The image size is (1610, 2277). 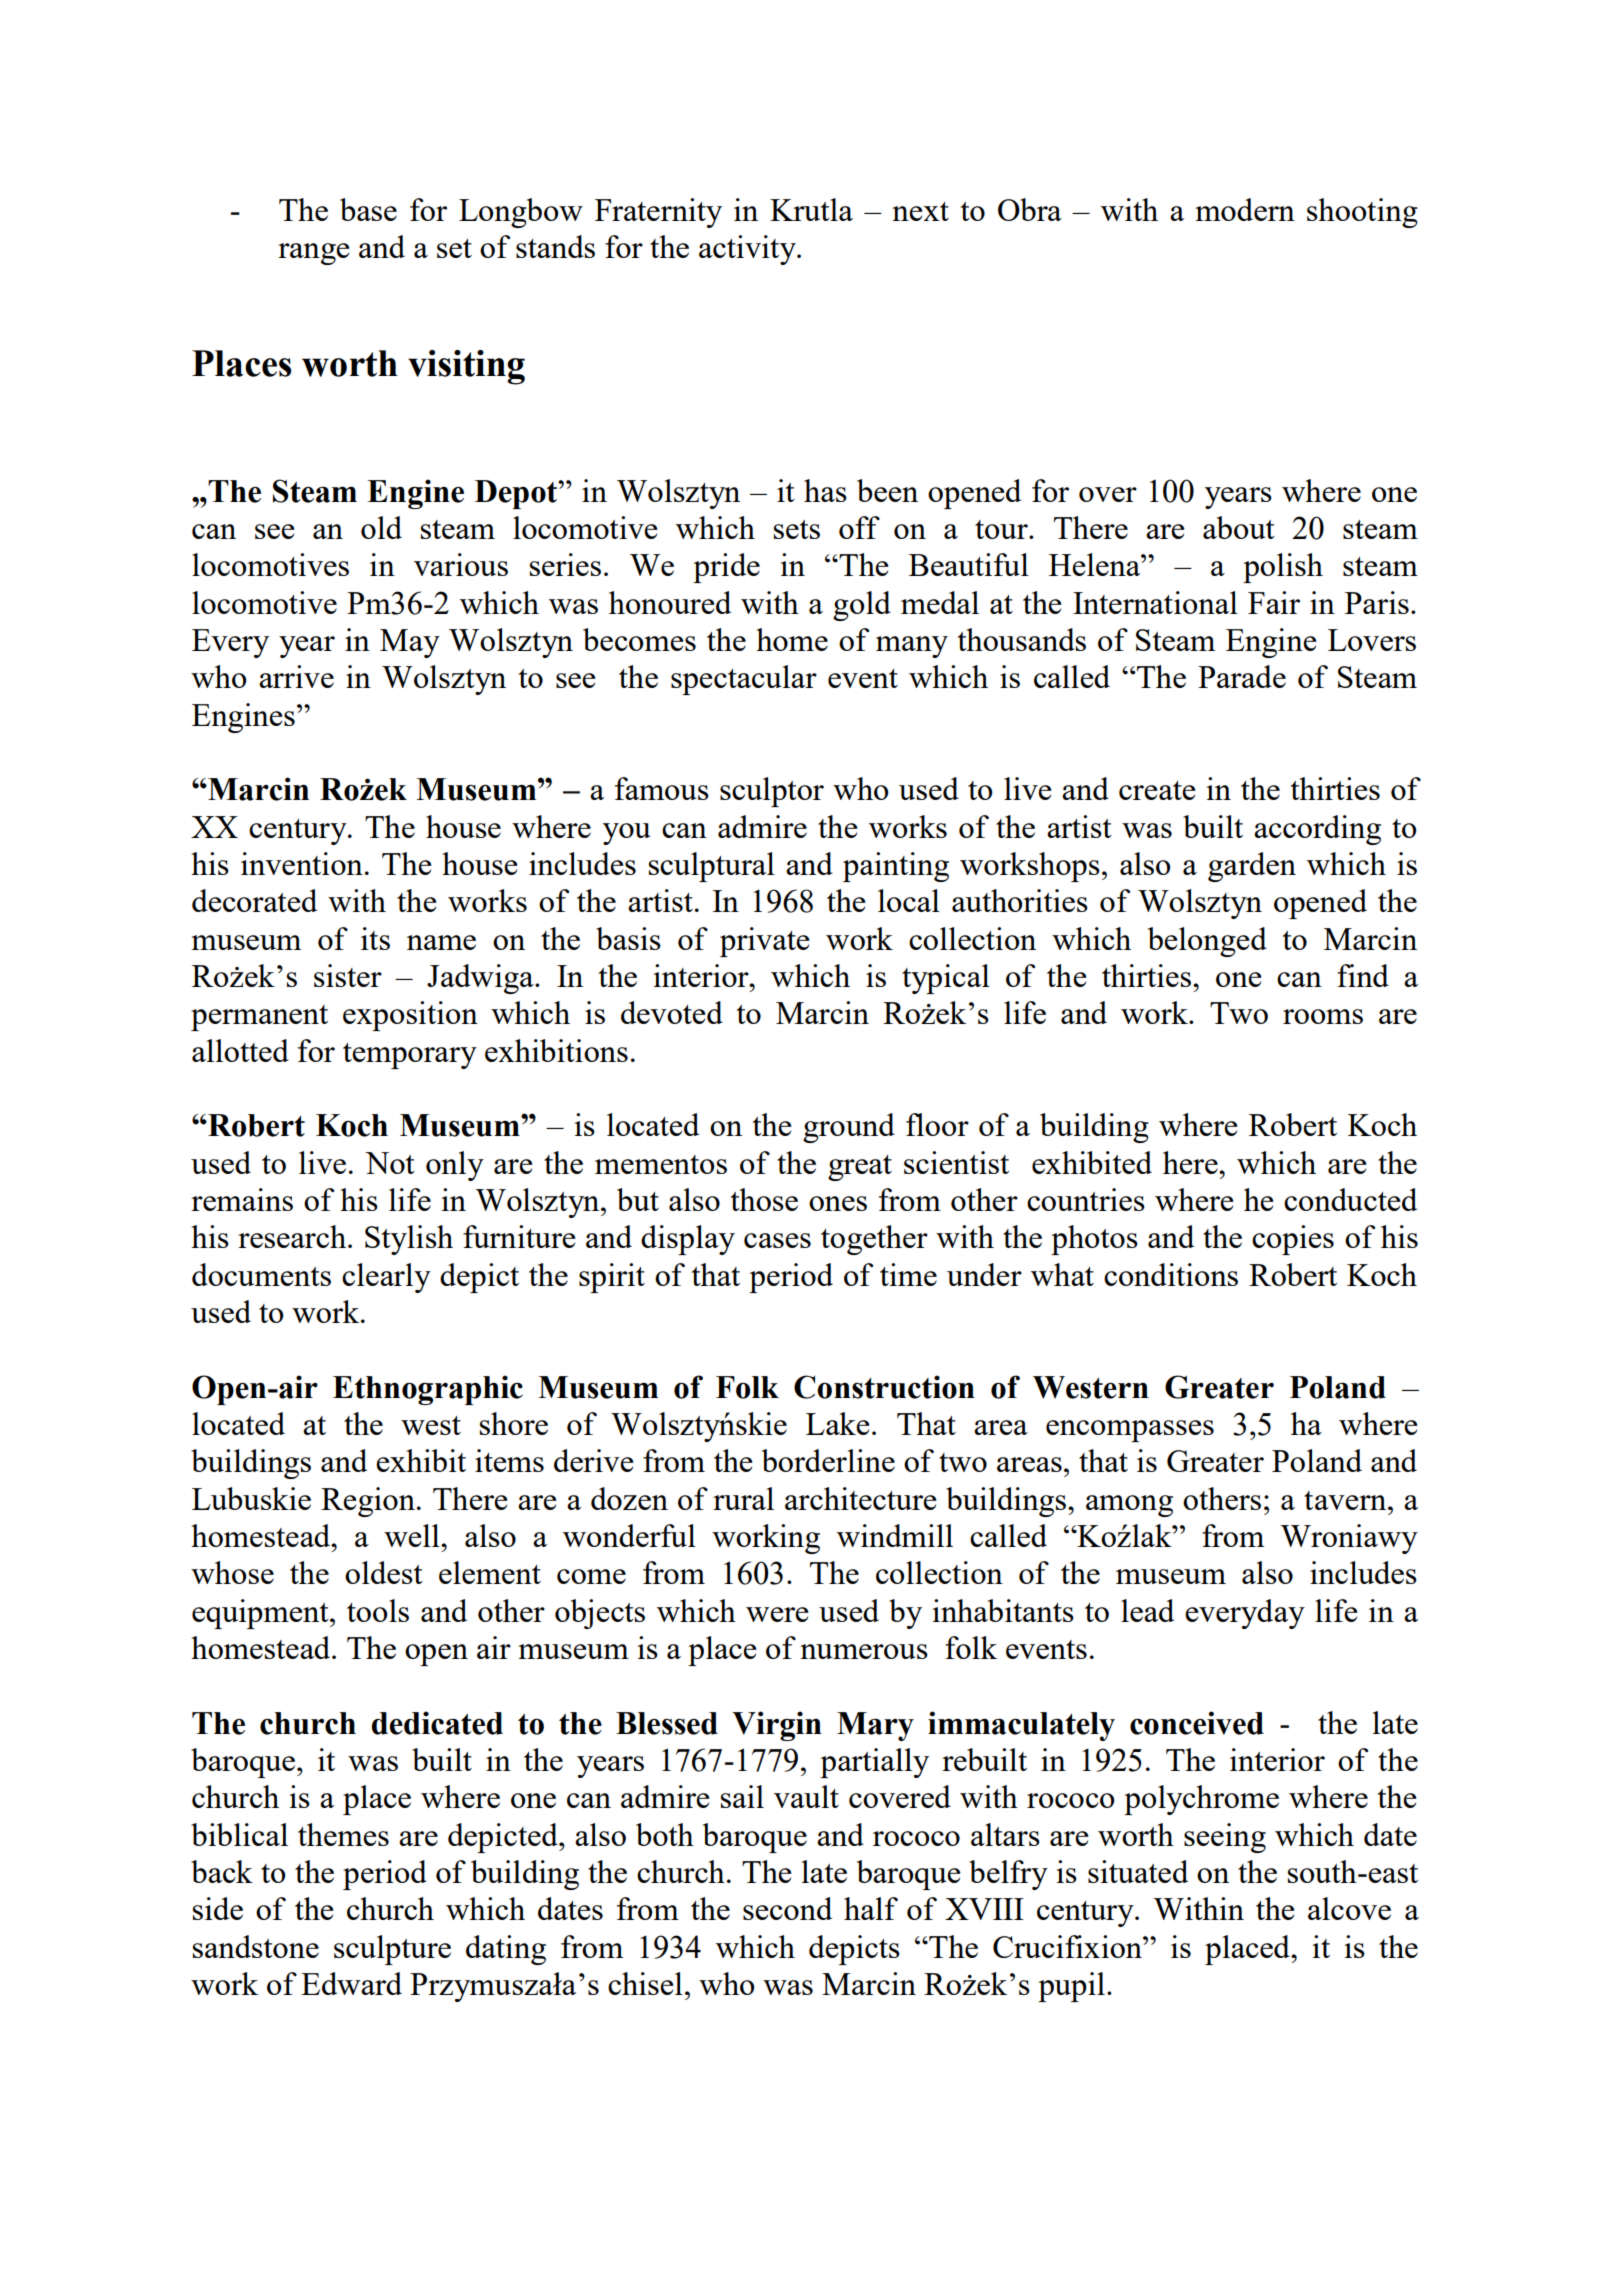 I want to click on sculpture, so click(x=392, y=1950).
